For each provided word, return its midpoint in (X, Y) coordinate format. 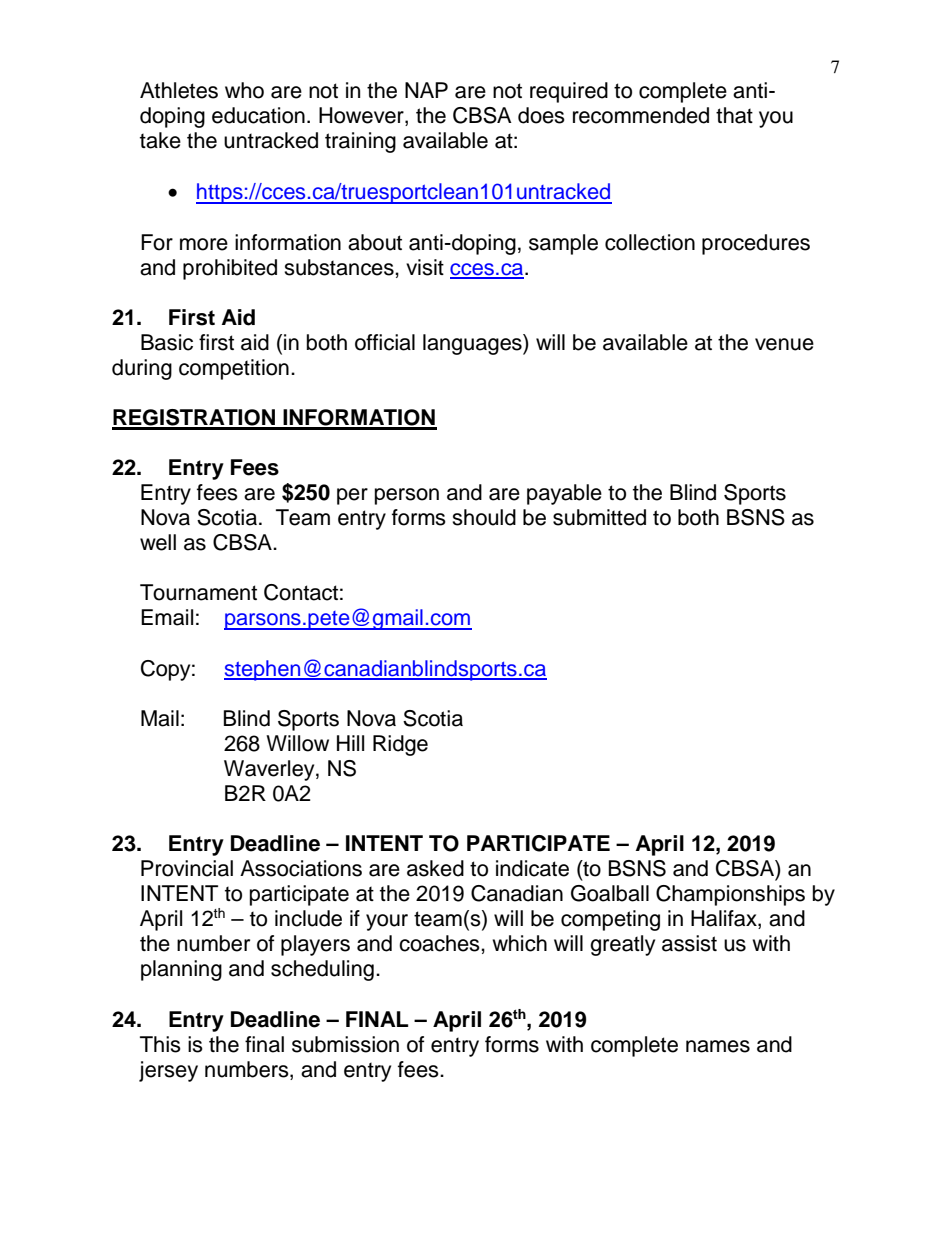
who (244, 90)
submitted (599, 517)
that (734, 115)
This (160, 1044)
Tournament (198, 592)
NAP (426, 90)
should (484, 517)
